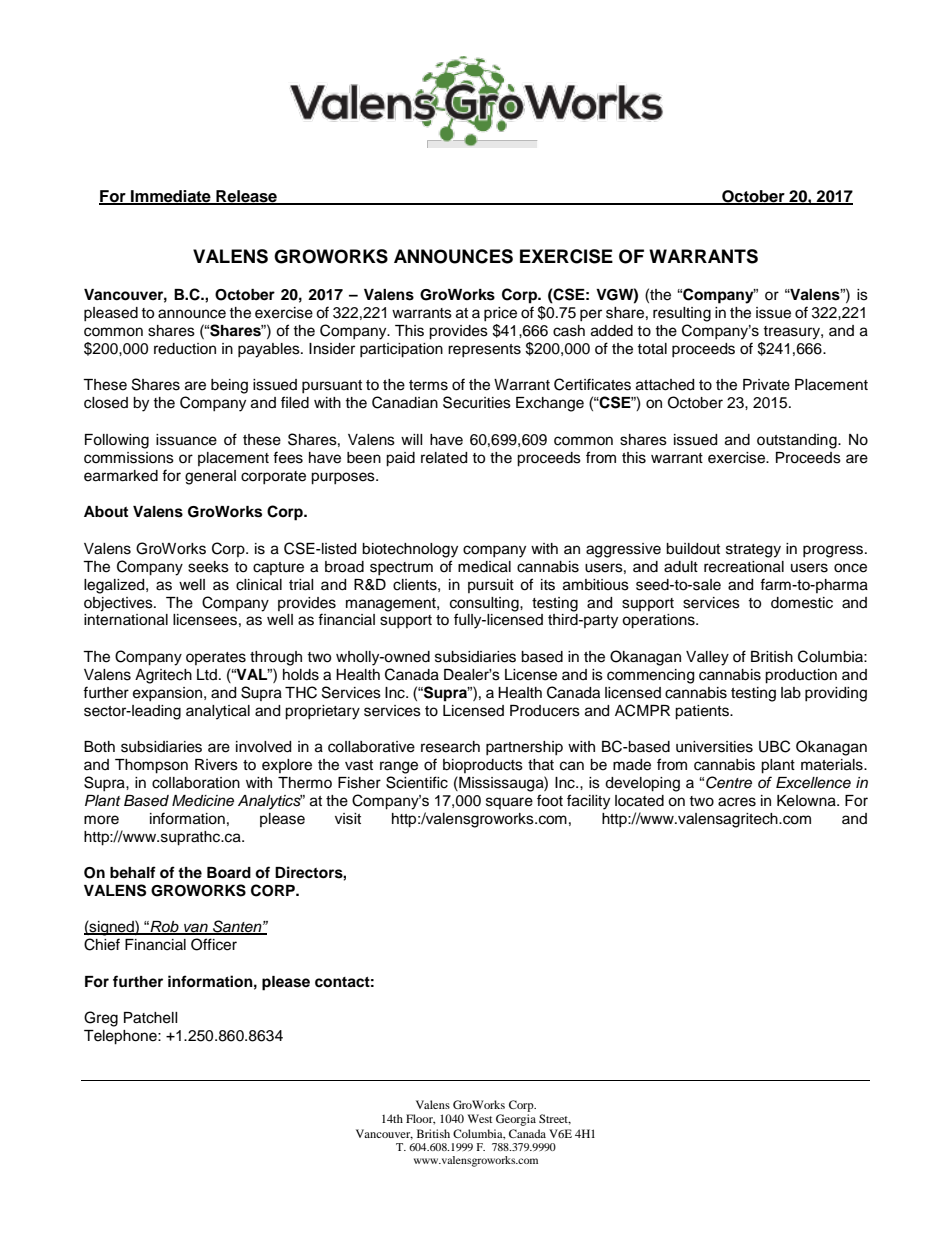 The image size is (952, 1233). Describe the element at coordinates (516, 1120) in the screenshot. I see `Georgia` at that location.
